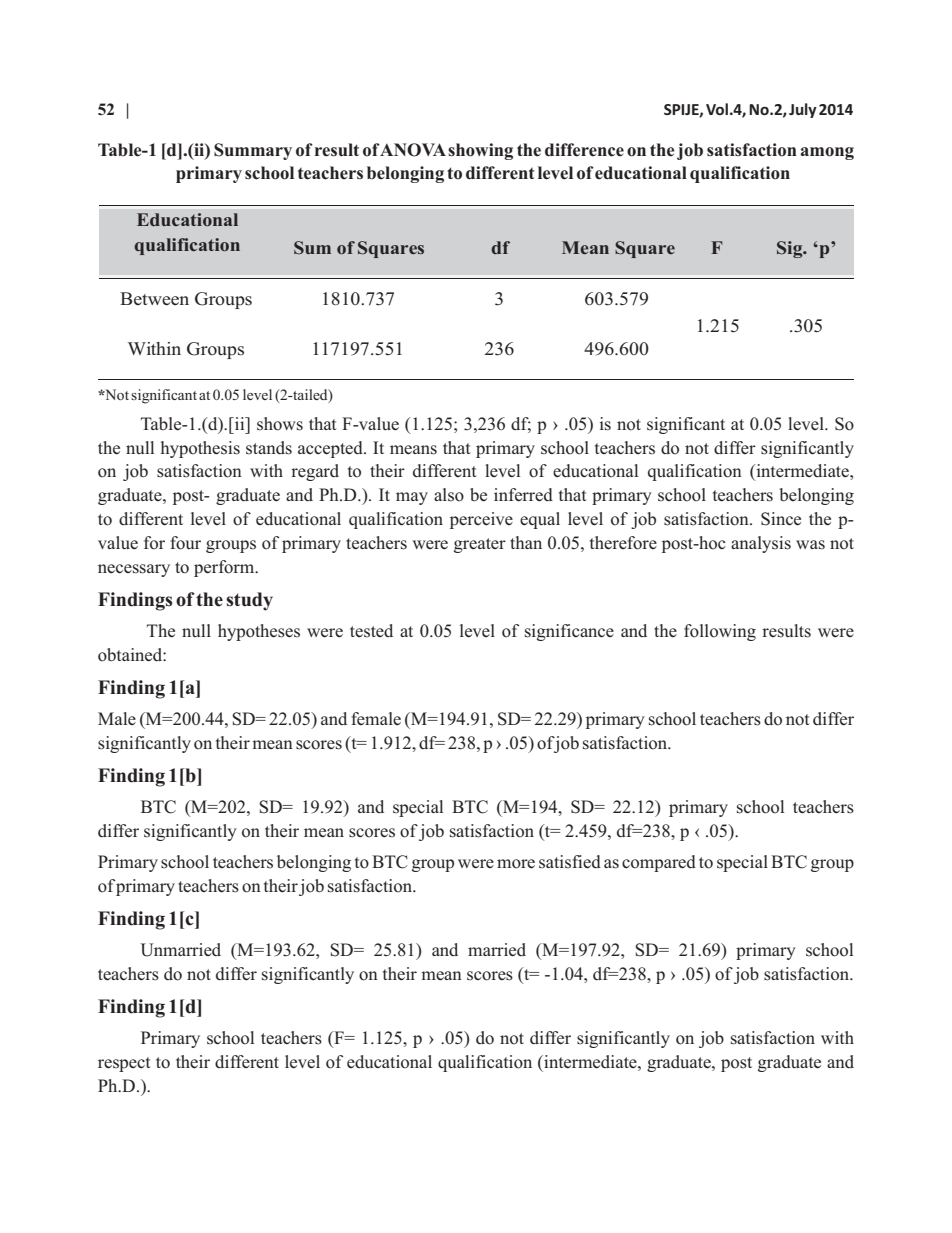 The image size is (952, 1233). What do you see at coordinates (516, 864) in the screenshot?
I see `more` at bounding box center [516, 864].
